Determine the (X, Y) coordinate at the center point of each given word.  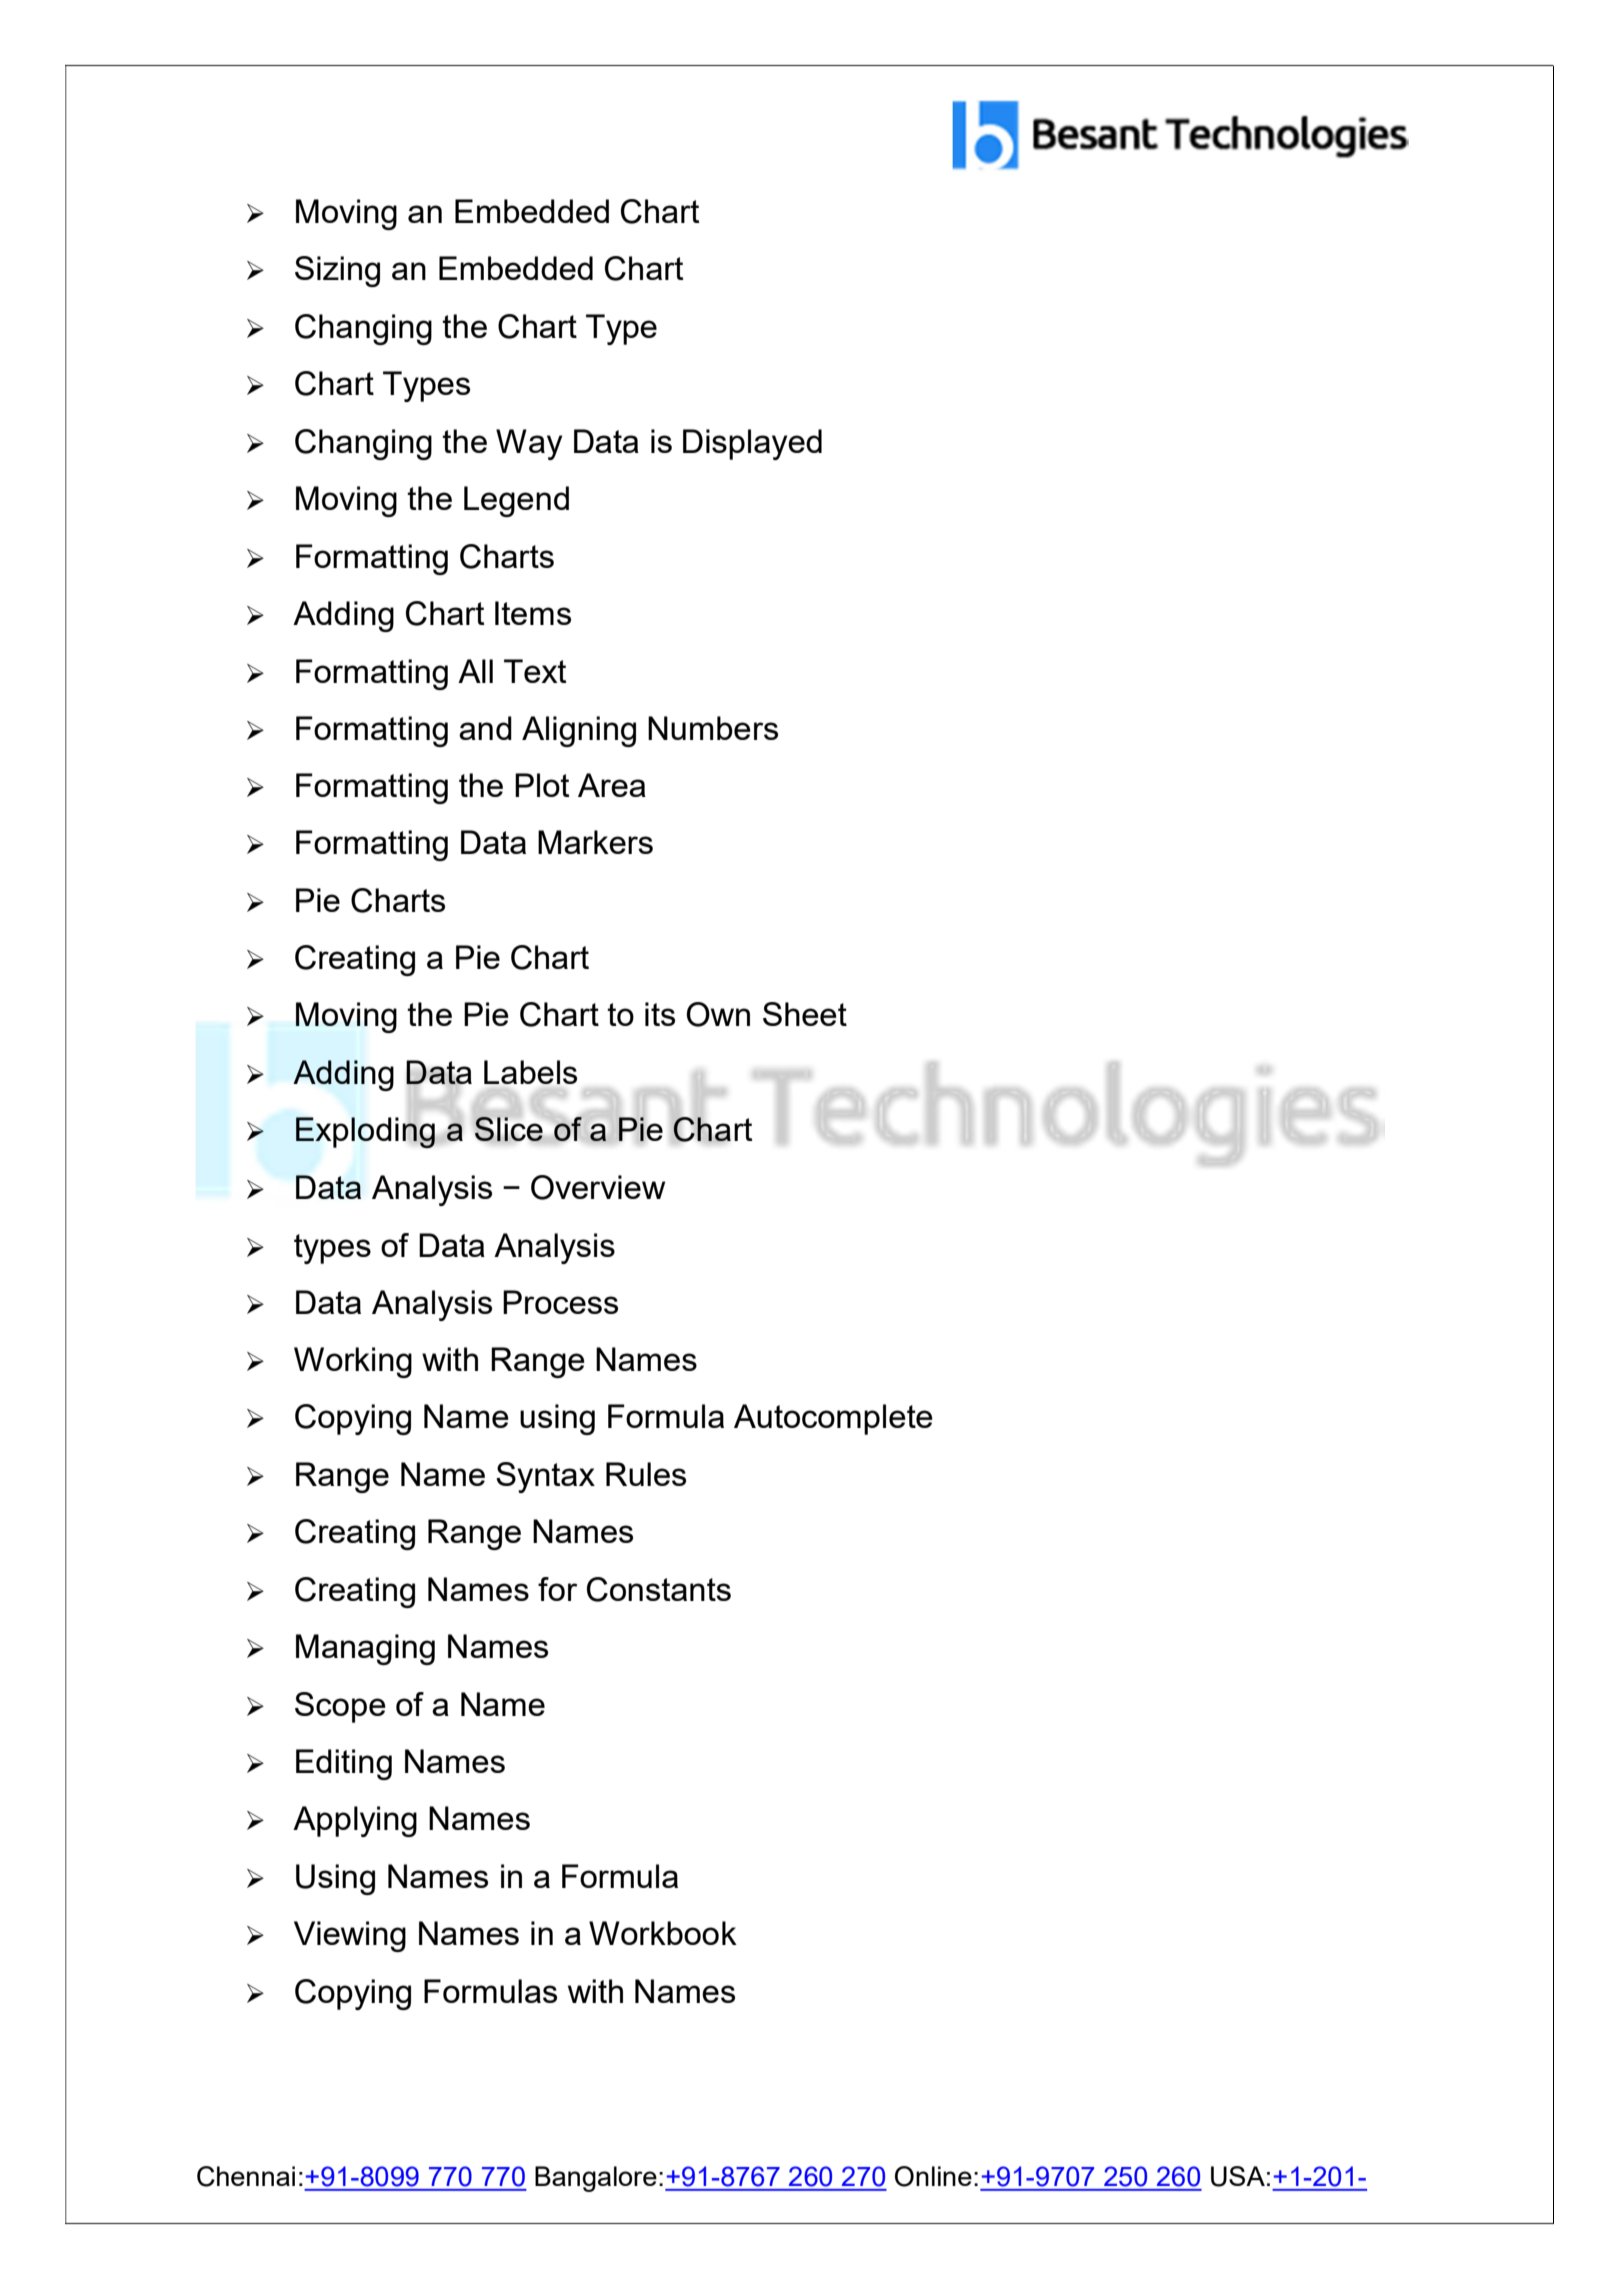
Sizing (337, 271)
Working (353, 1362)
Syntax (545, 1477)
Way (529, 444)
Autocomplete (833, 1419)
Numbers (713, 728)
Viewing (350, 1936)
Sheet (805, 1014)
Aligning (579, 731)
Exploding (365, 1132)
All (475, 671)
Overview (598, 1187)
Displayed (752, 444)
